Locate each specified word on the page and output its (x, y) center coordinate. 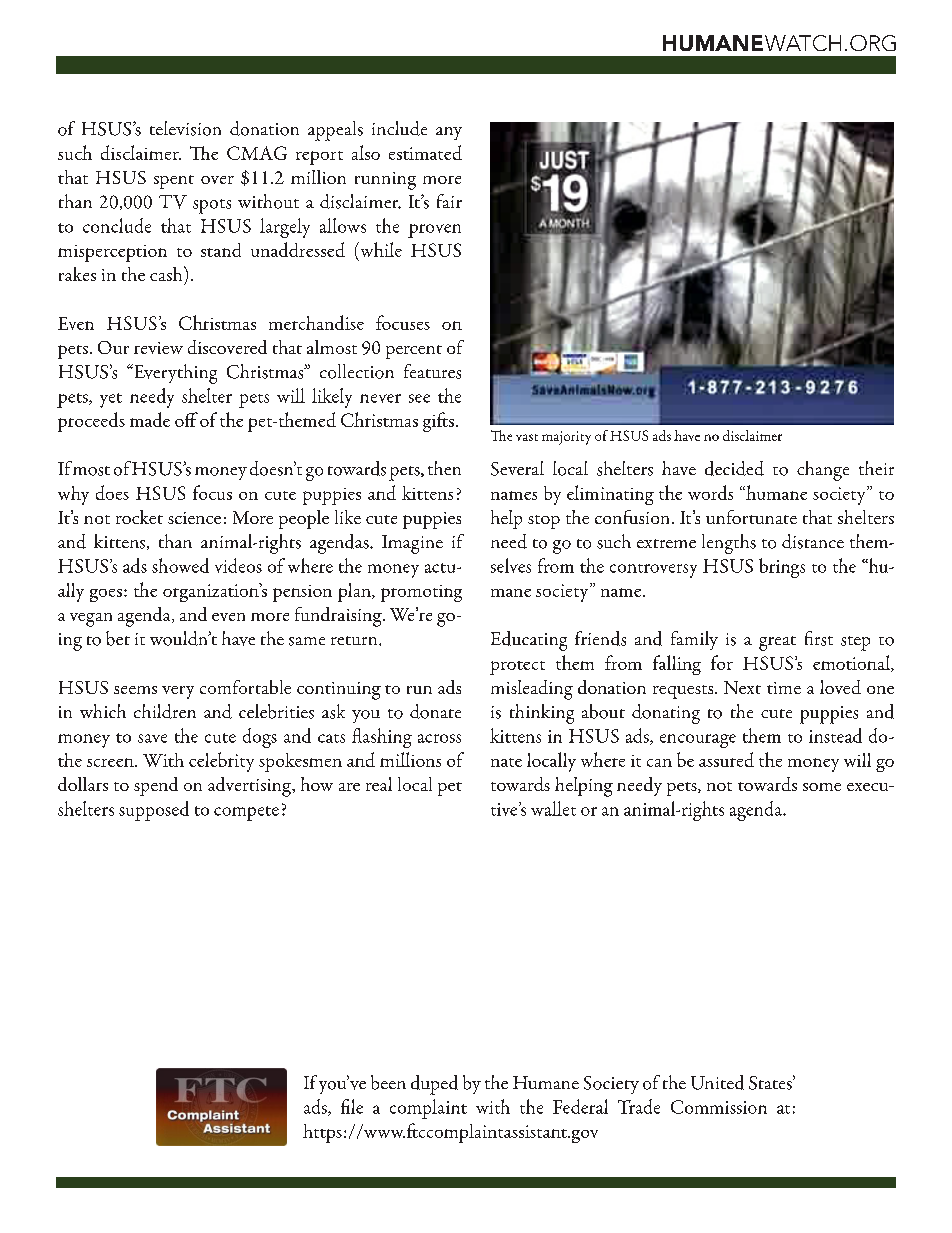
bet (118, 638)
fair (449, 201)
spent (174, 182)
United (717, 1082)
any (449, 133)
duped (434, 1085)
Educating (529, 641)
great (777, 643)
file (352, 1106)
